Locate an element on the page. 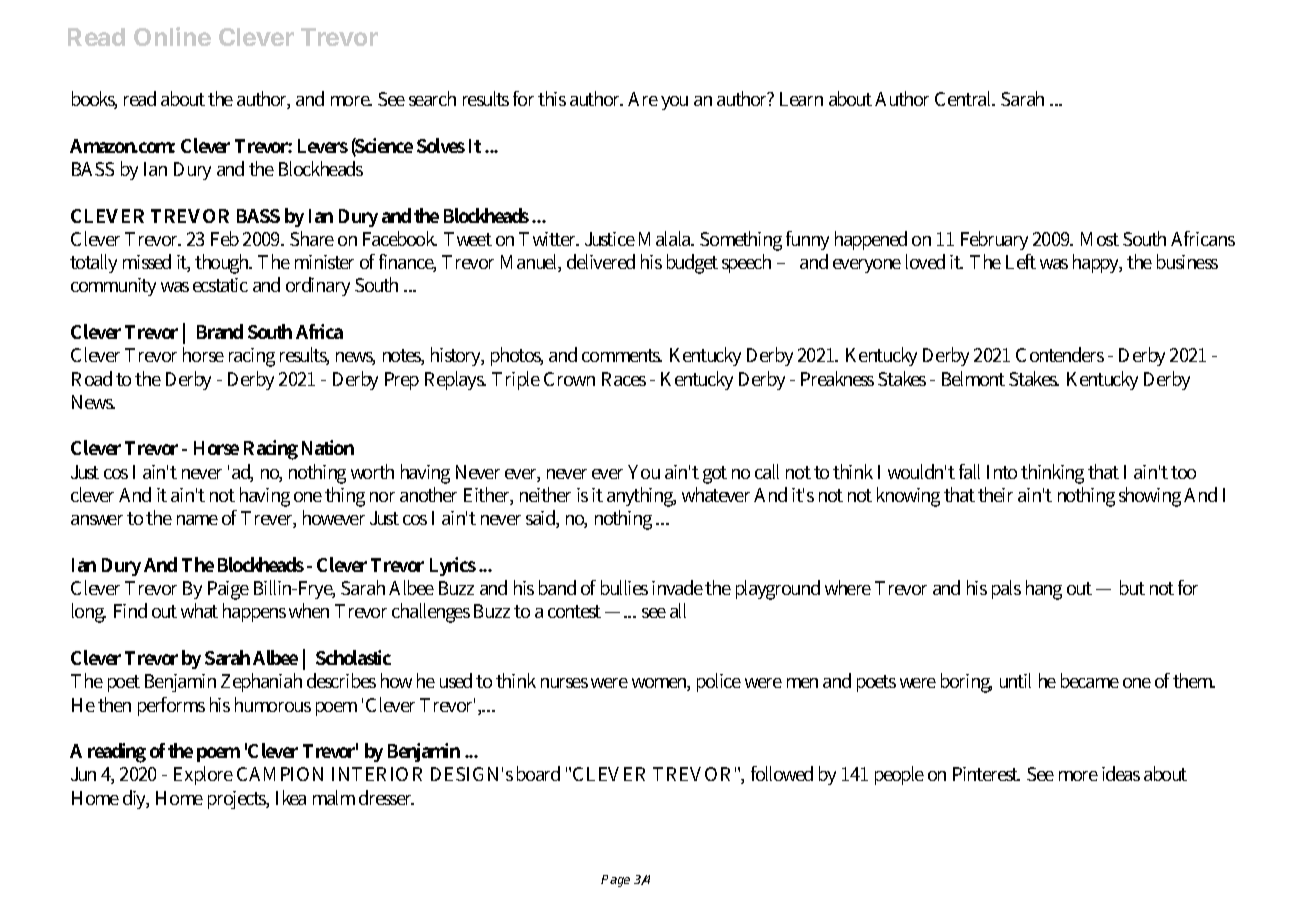 The width and height of the page is (1308, 924). ideas is located at coordinates (1121, 773).
